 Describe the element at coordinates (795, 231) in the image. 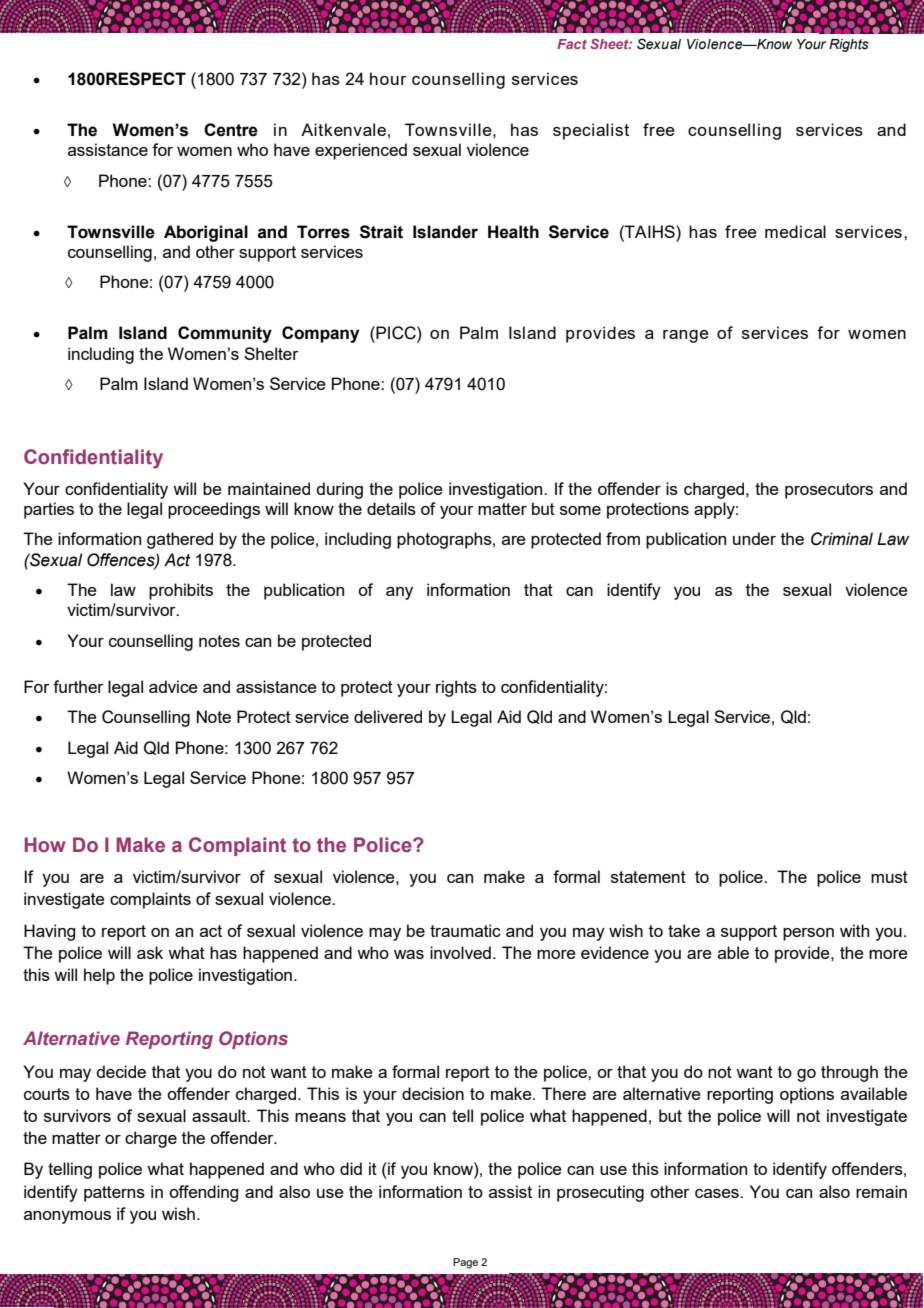

I see `medical` at that location.
